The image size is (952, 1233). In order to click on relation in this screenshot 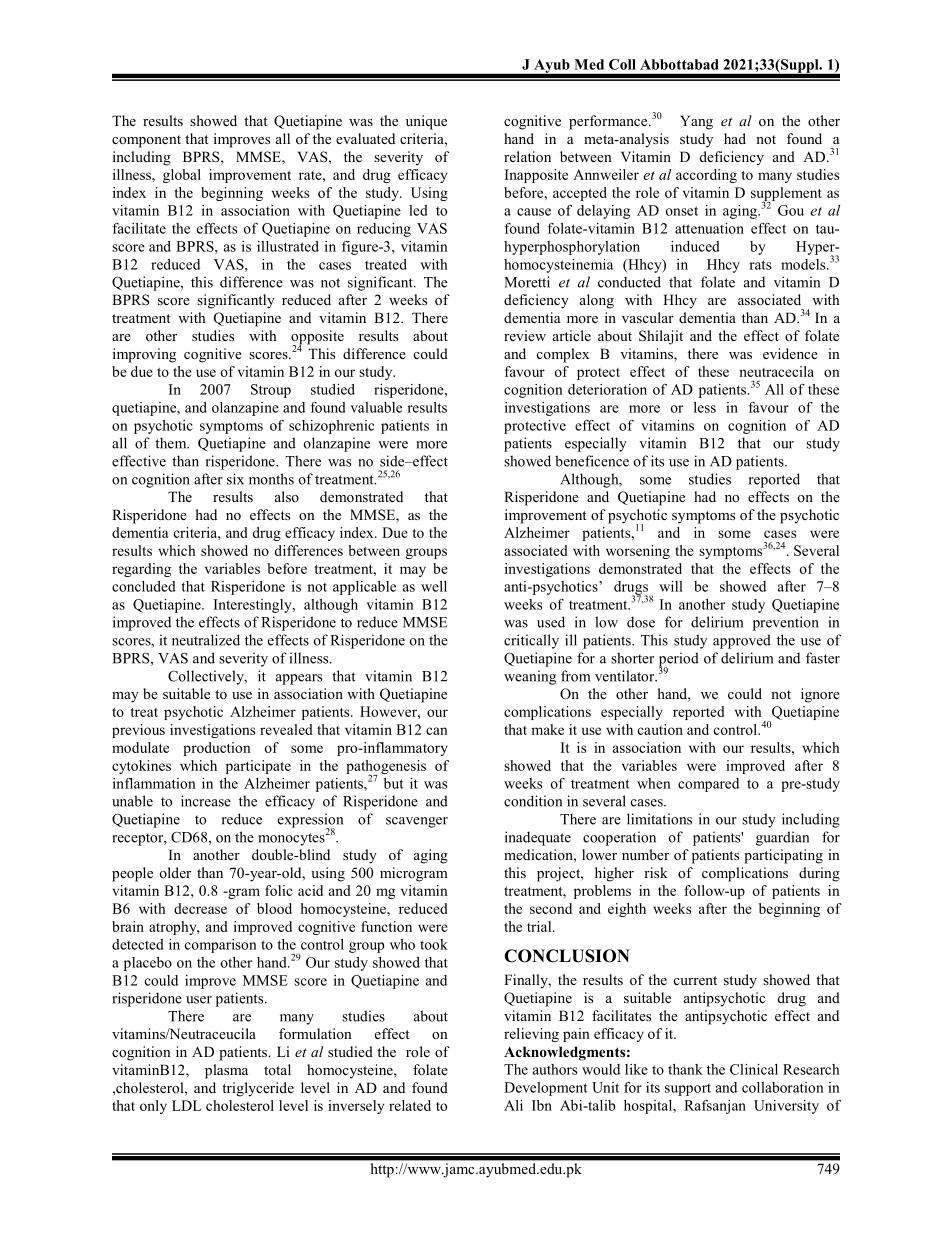, I will do `click(527, 156)`.
